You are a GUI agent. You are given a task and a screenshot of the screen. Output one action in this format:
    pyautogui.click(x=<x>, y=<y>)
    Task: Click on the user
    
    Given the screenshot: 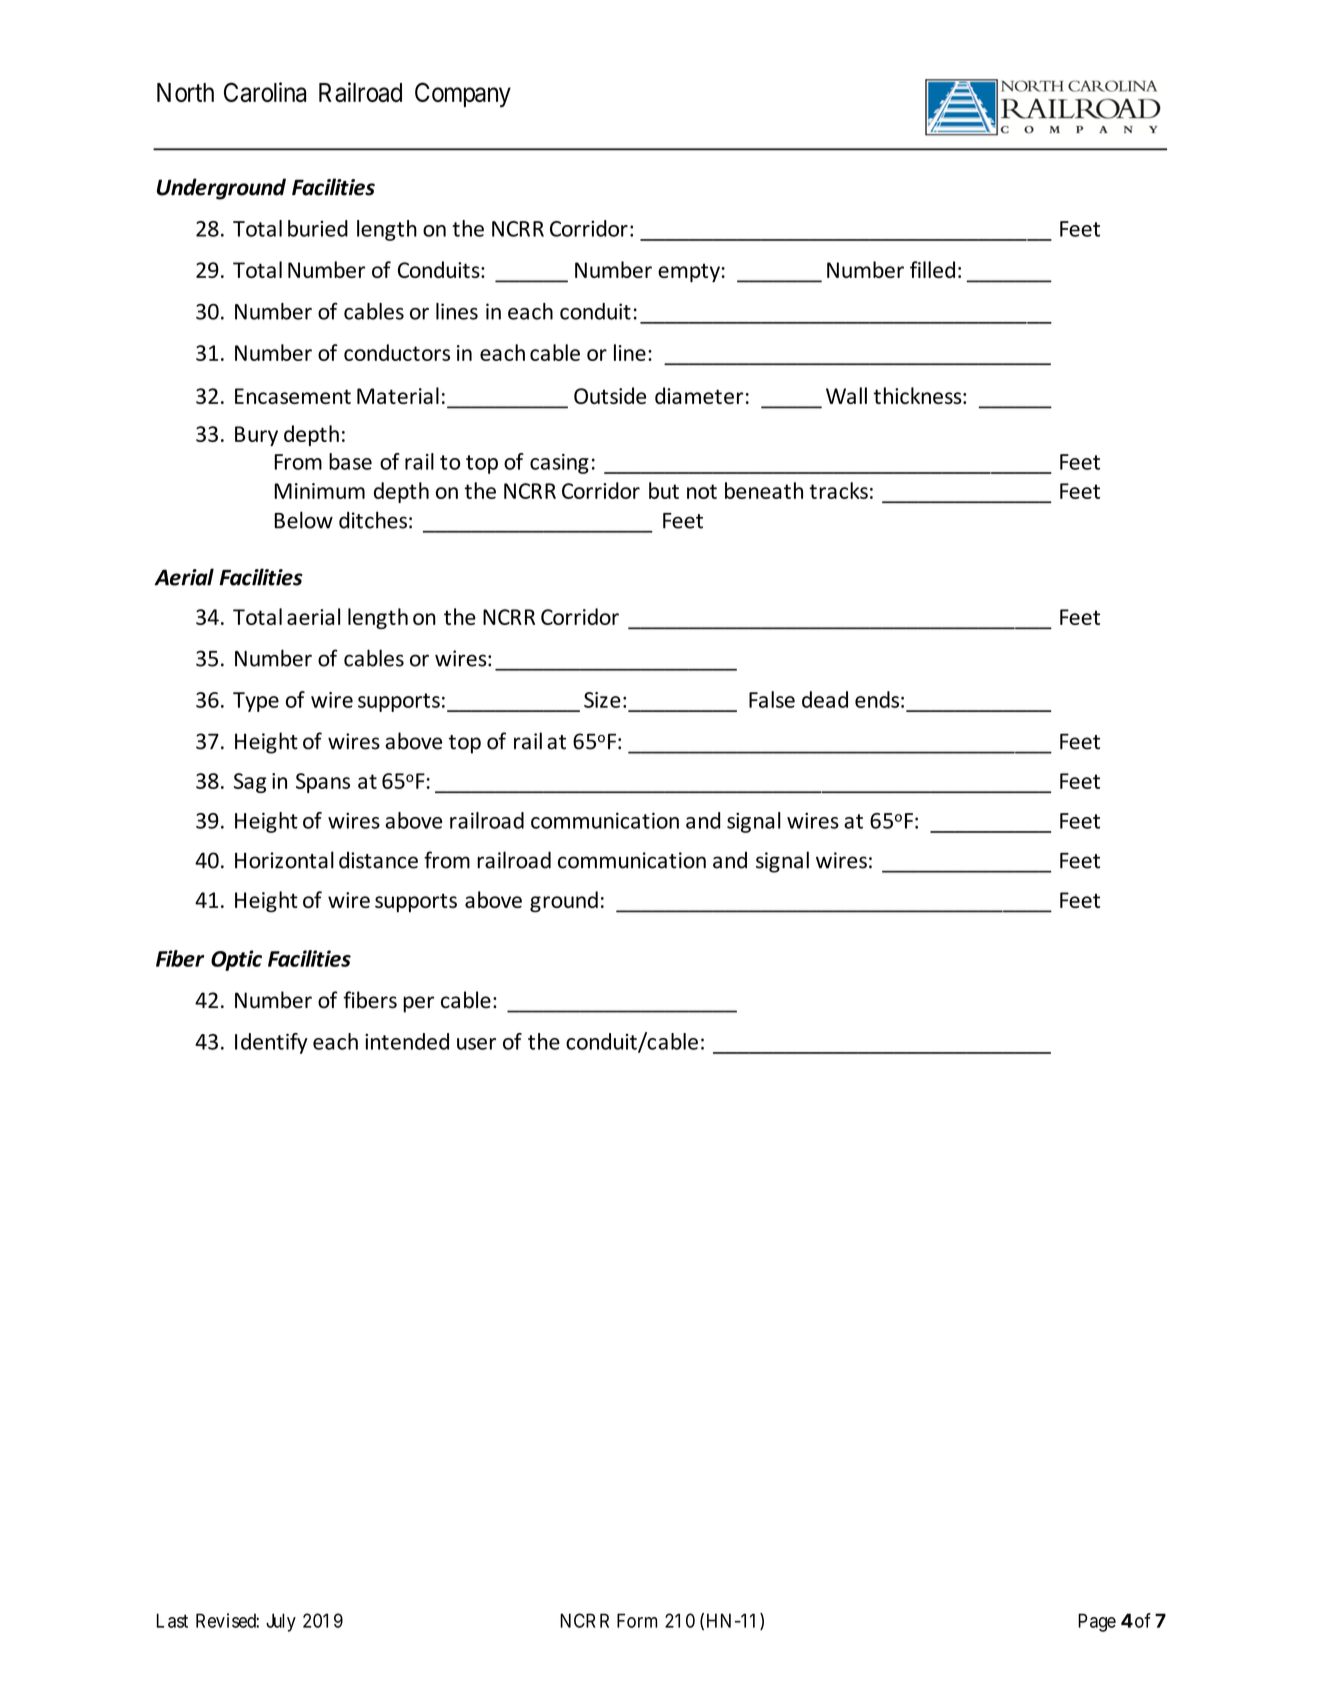 What is the action you would take?
    pyautogui.click(x=476, y=1044)
